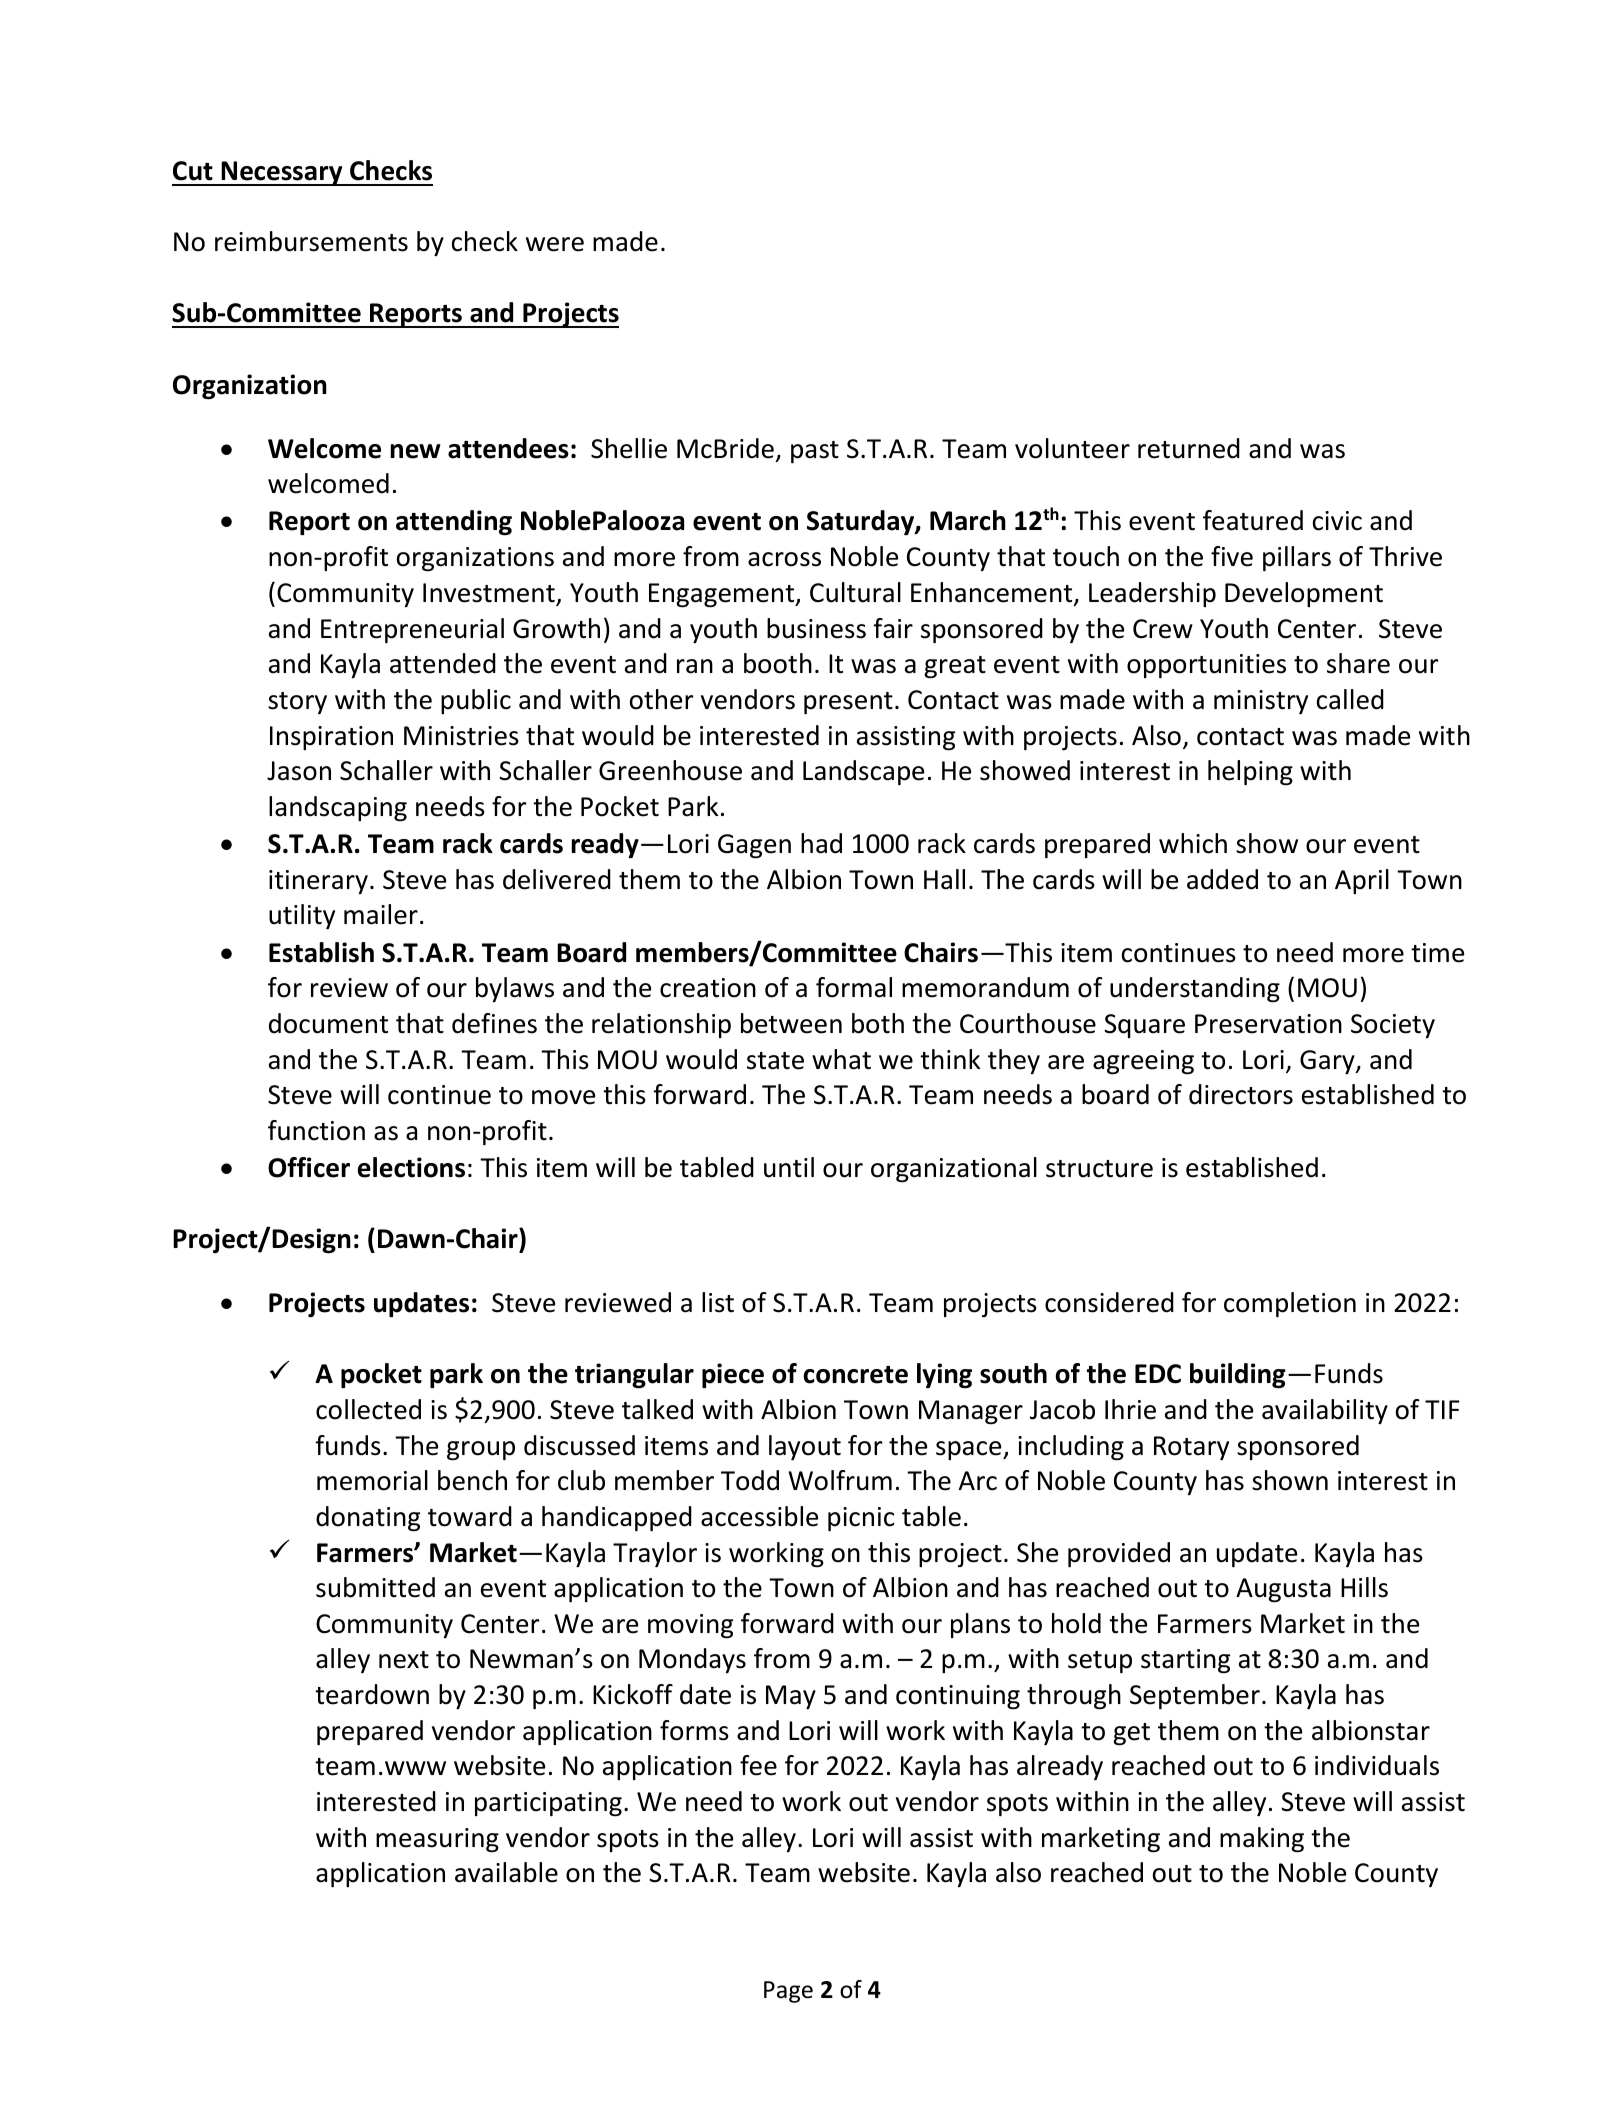 The height and width of the page is (2102, 1624). Describe the element at coordinates (841, 1059) in the page. I see `what` at that location.
